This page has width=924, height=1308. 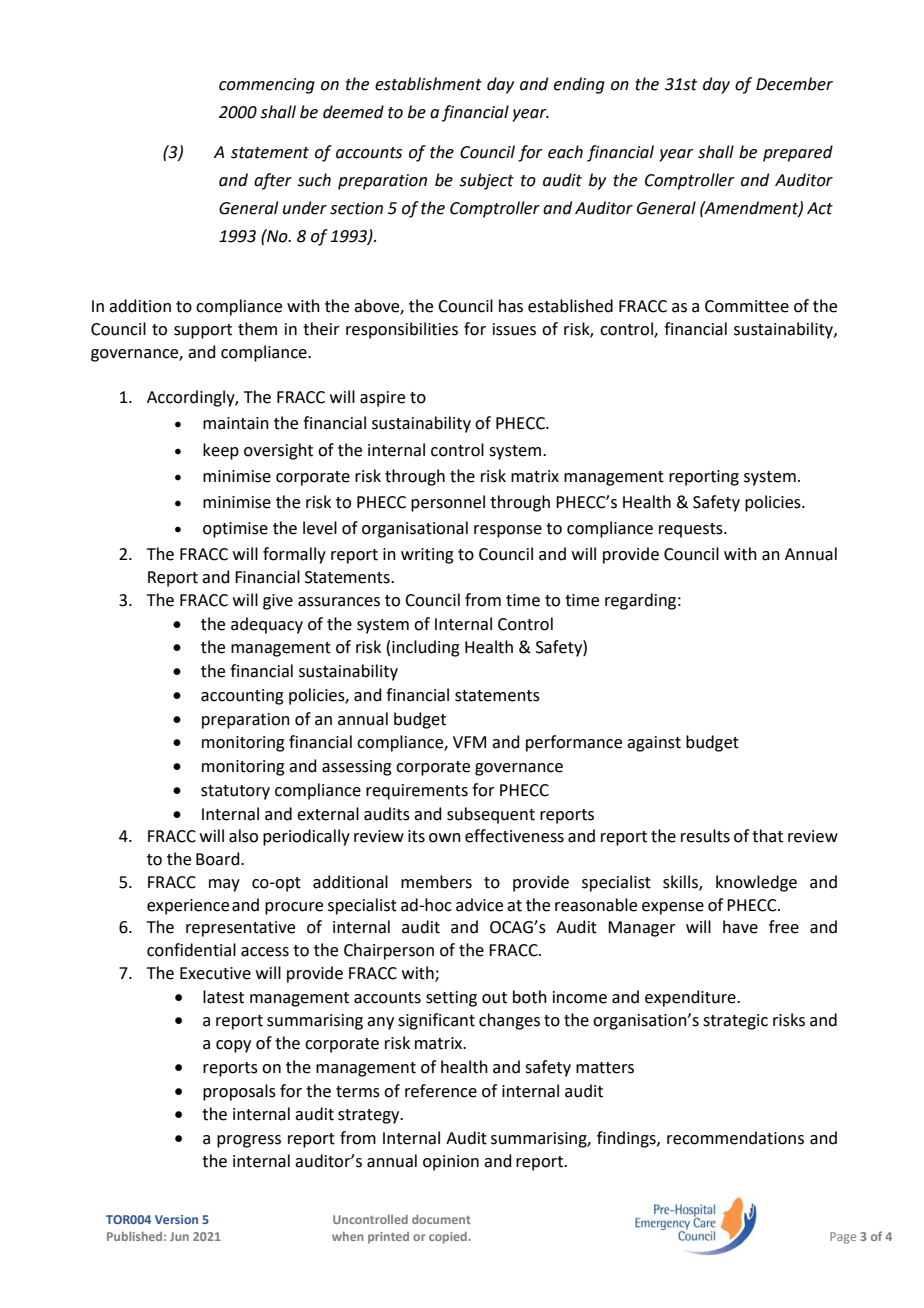 I want to click on recommendations, so click(x=735, y=1138).
